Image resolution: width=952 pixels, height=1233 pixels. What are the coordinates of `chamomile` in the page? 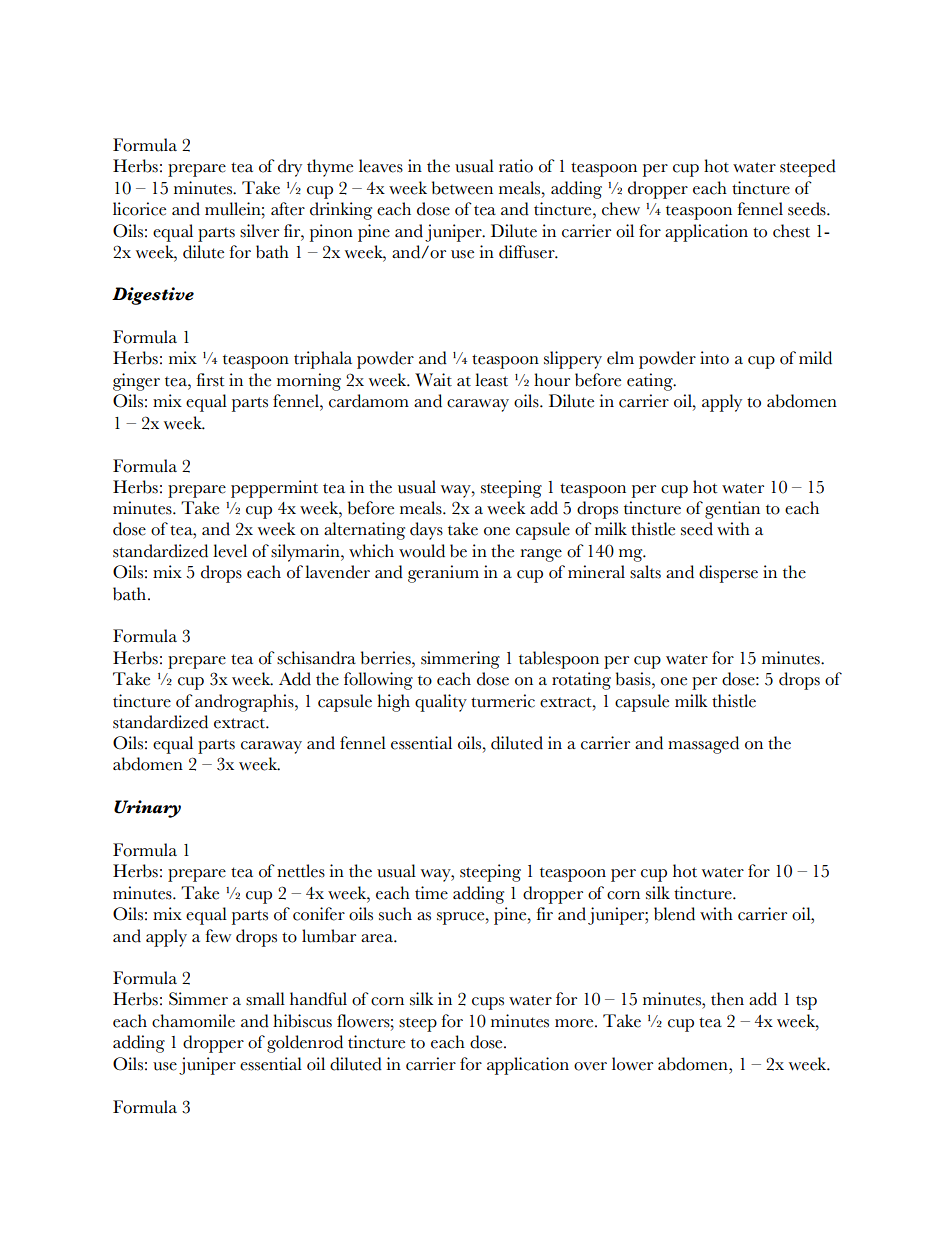 It's located at (193, 1021).
